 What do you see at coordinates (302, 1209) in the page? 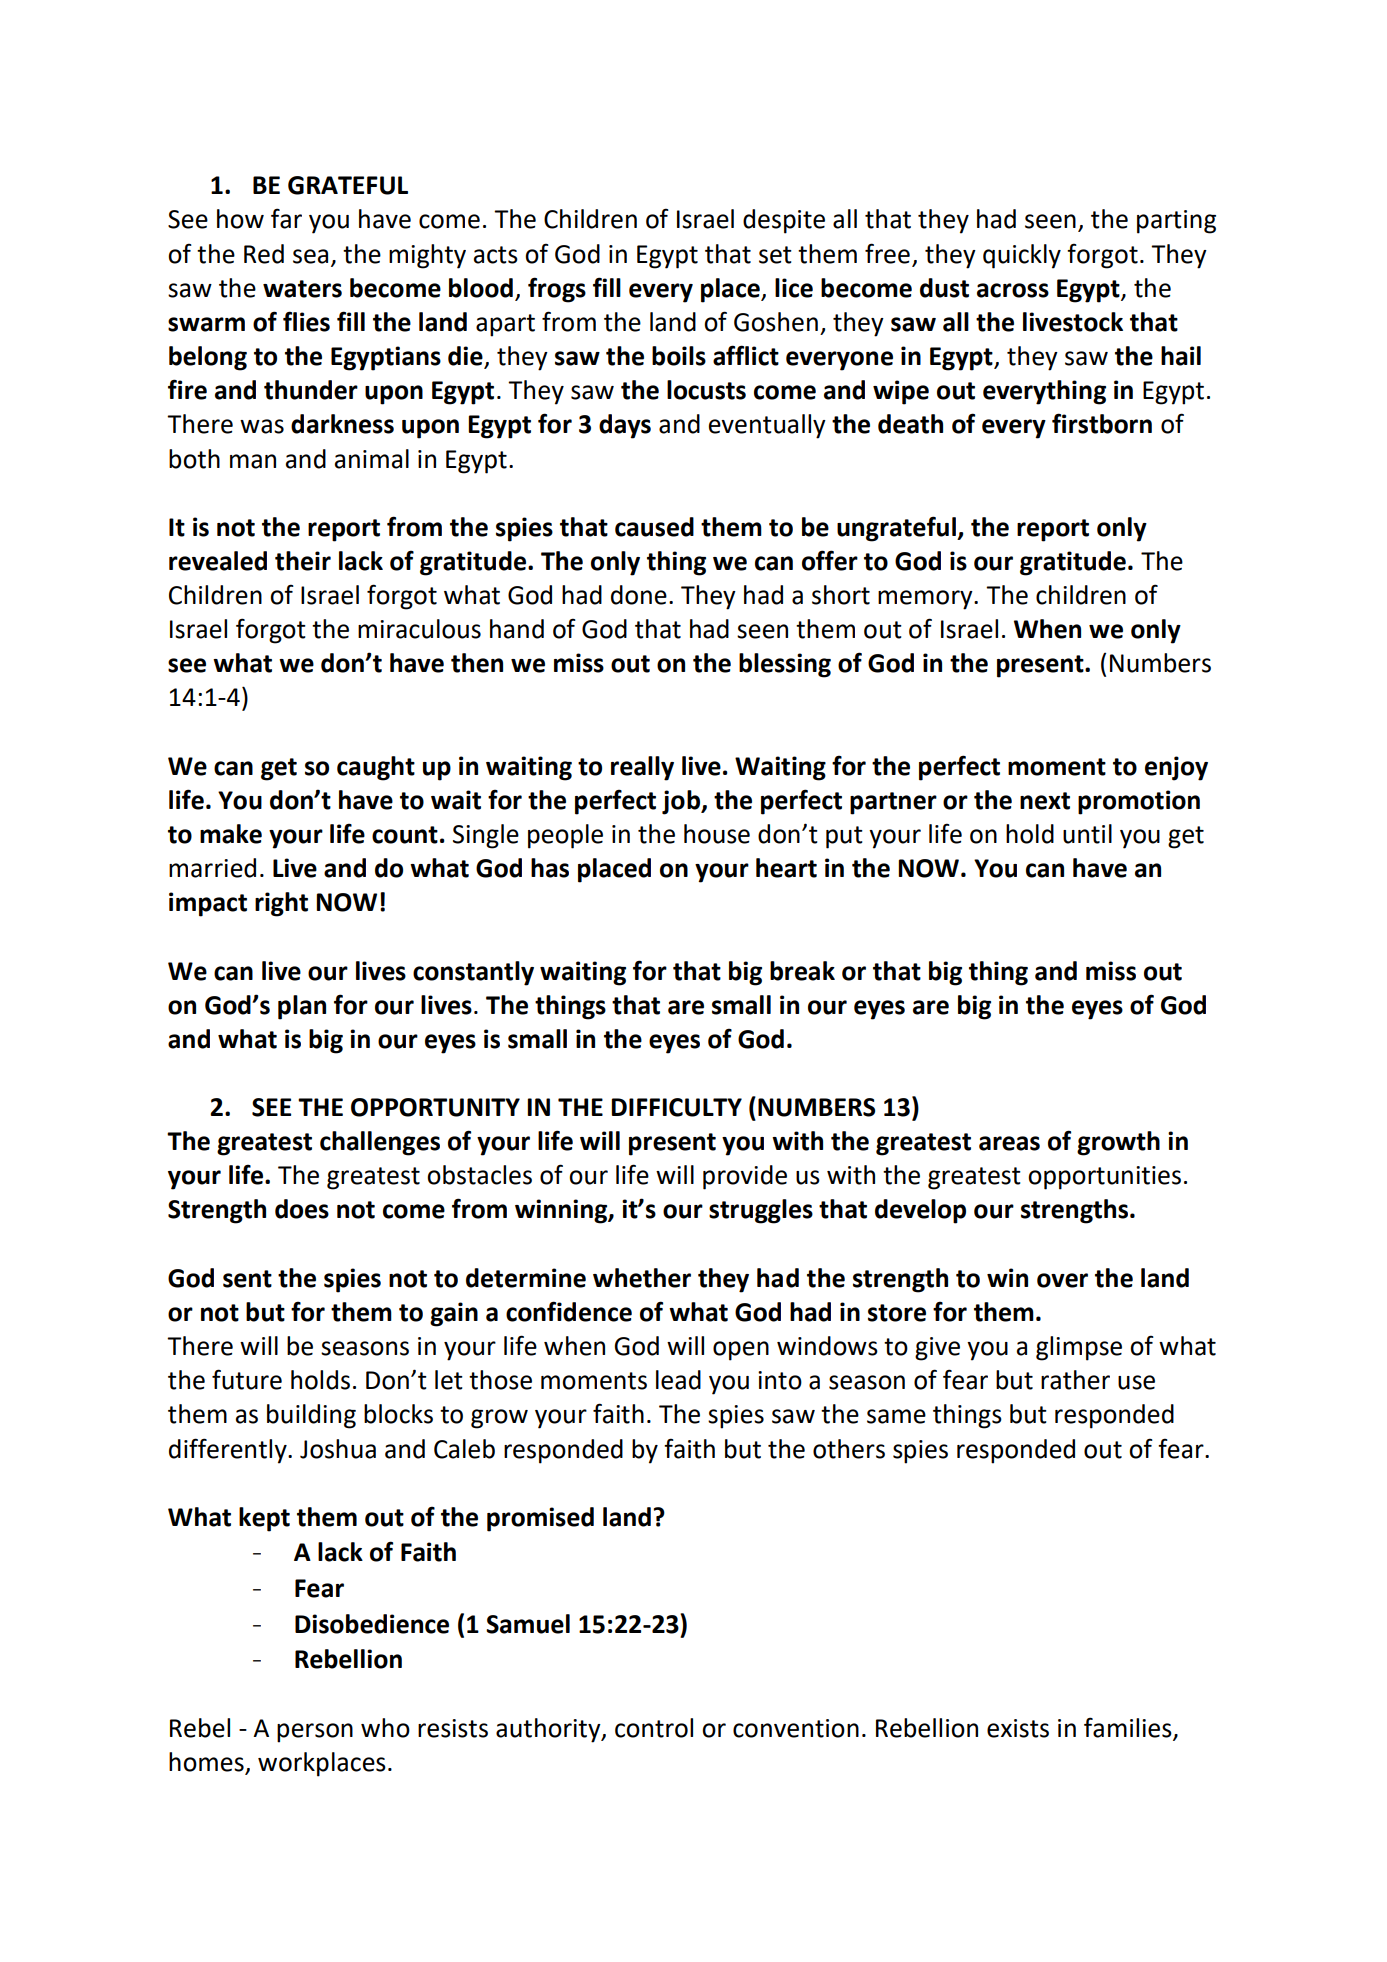
I see `does` at bounding box center [302, 1209].
